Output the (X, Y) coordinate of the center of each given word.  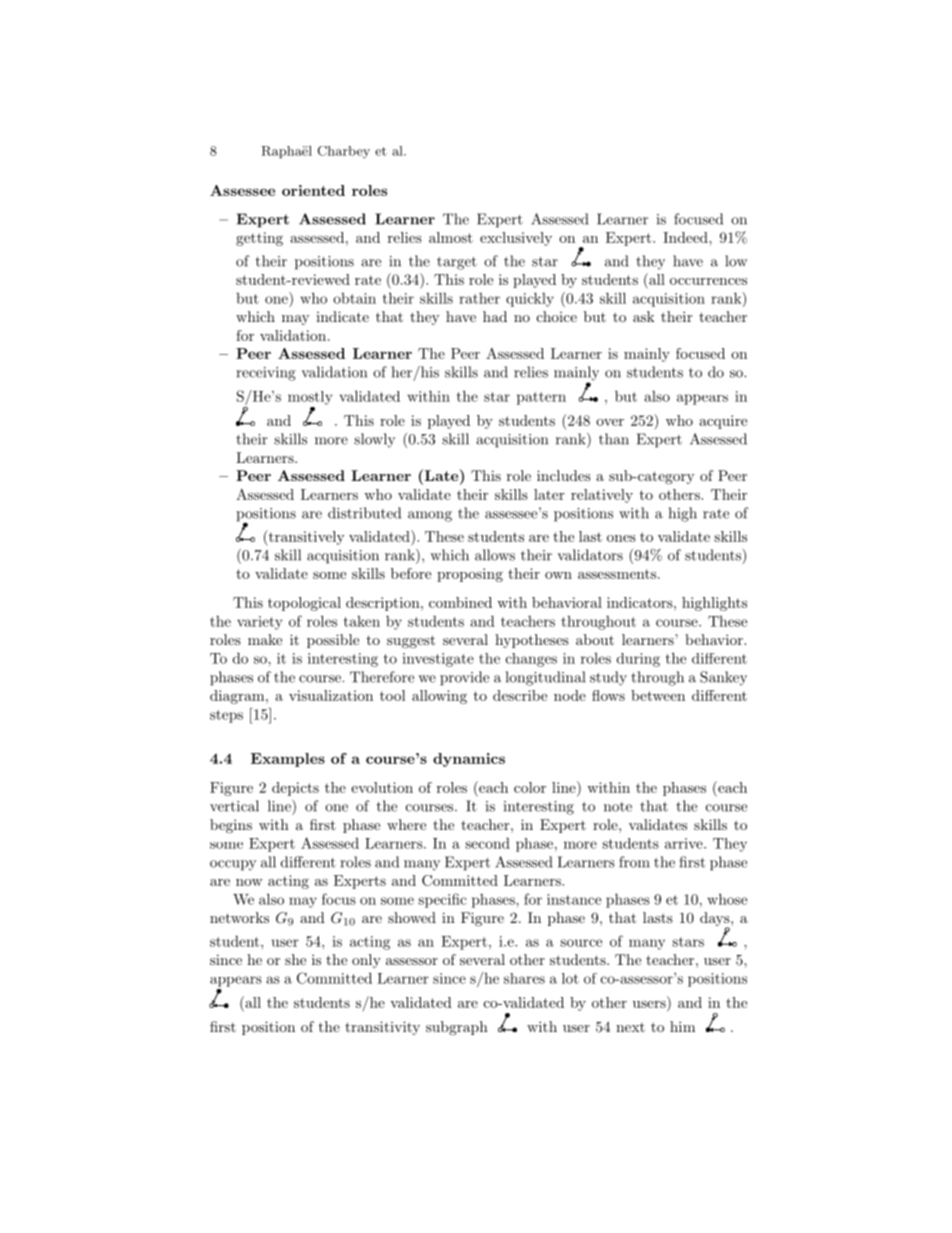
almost (451, 237)
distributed (364, 513)
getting (259, 239)
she (295, 959)
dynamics (469, 760)
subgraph (457, 1028)
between (658, 695)
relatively (602, 496)
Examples (288, 760)
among (430, 516)
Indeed (686, 237)
